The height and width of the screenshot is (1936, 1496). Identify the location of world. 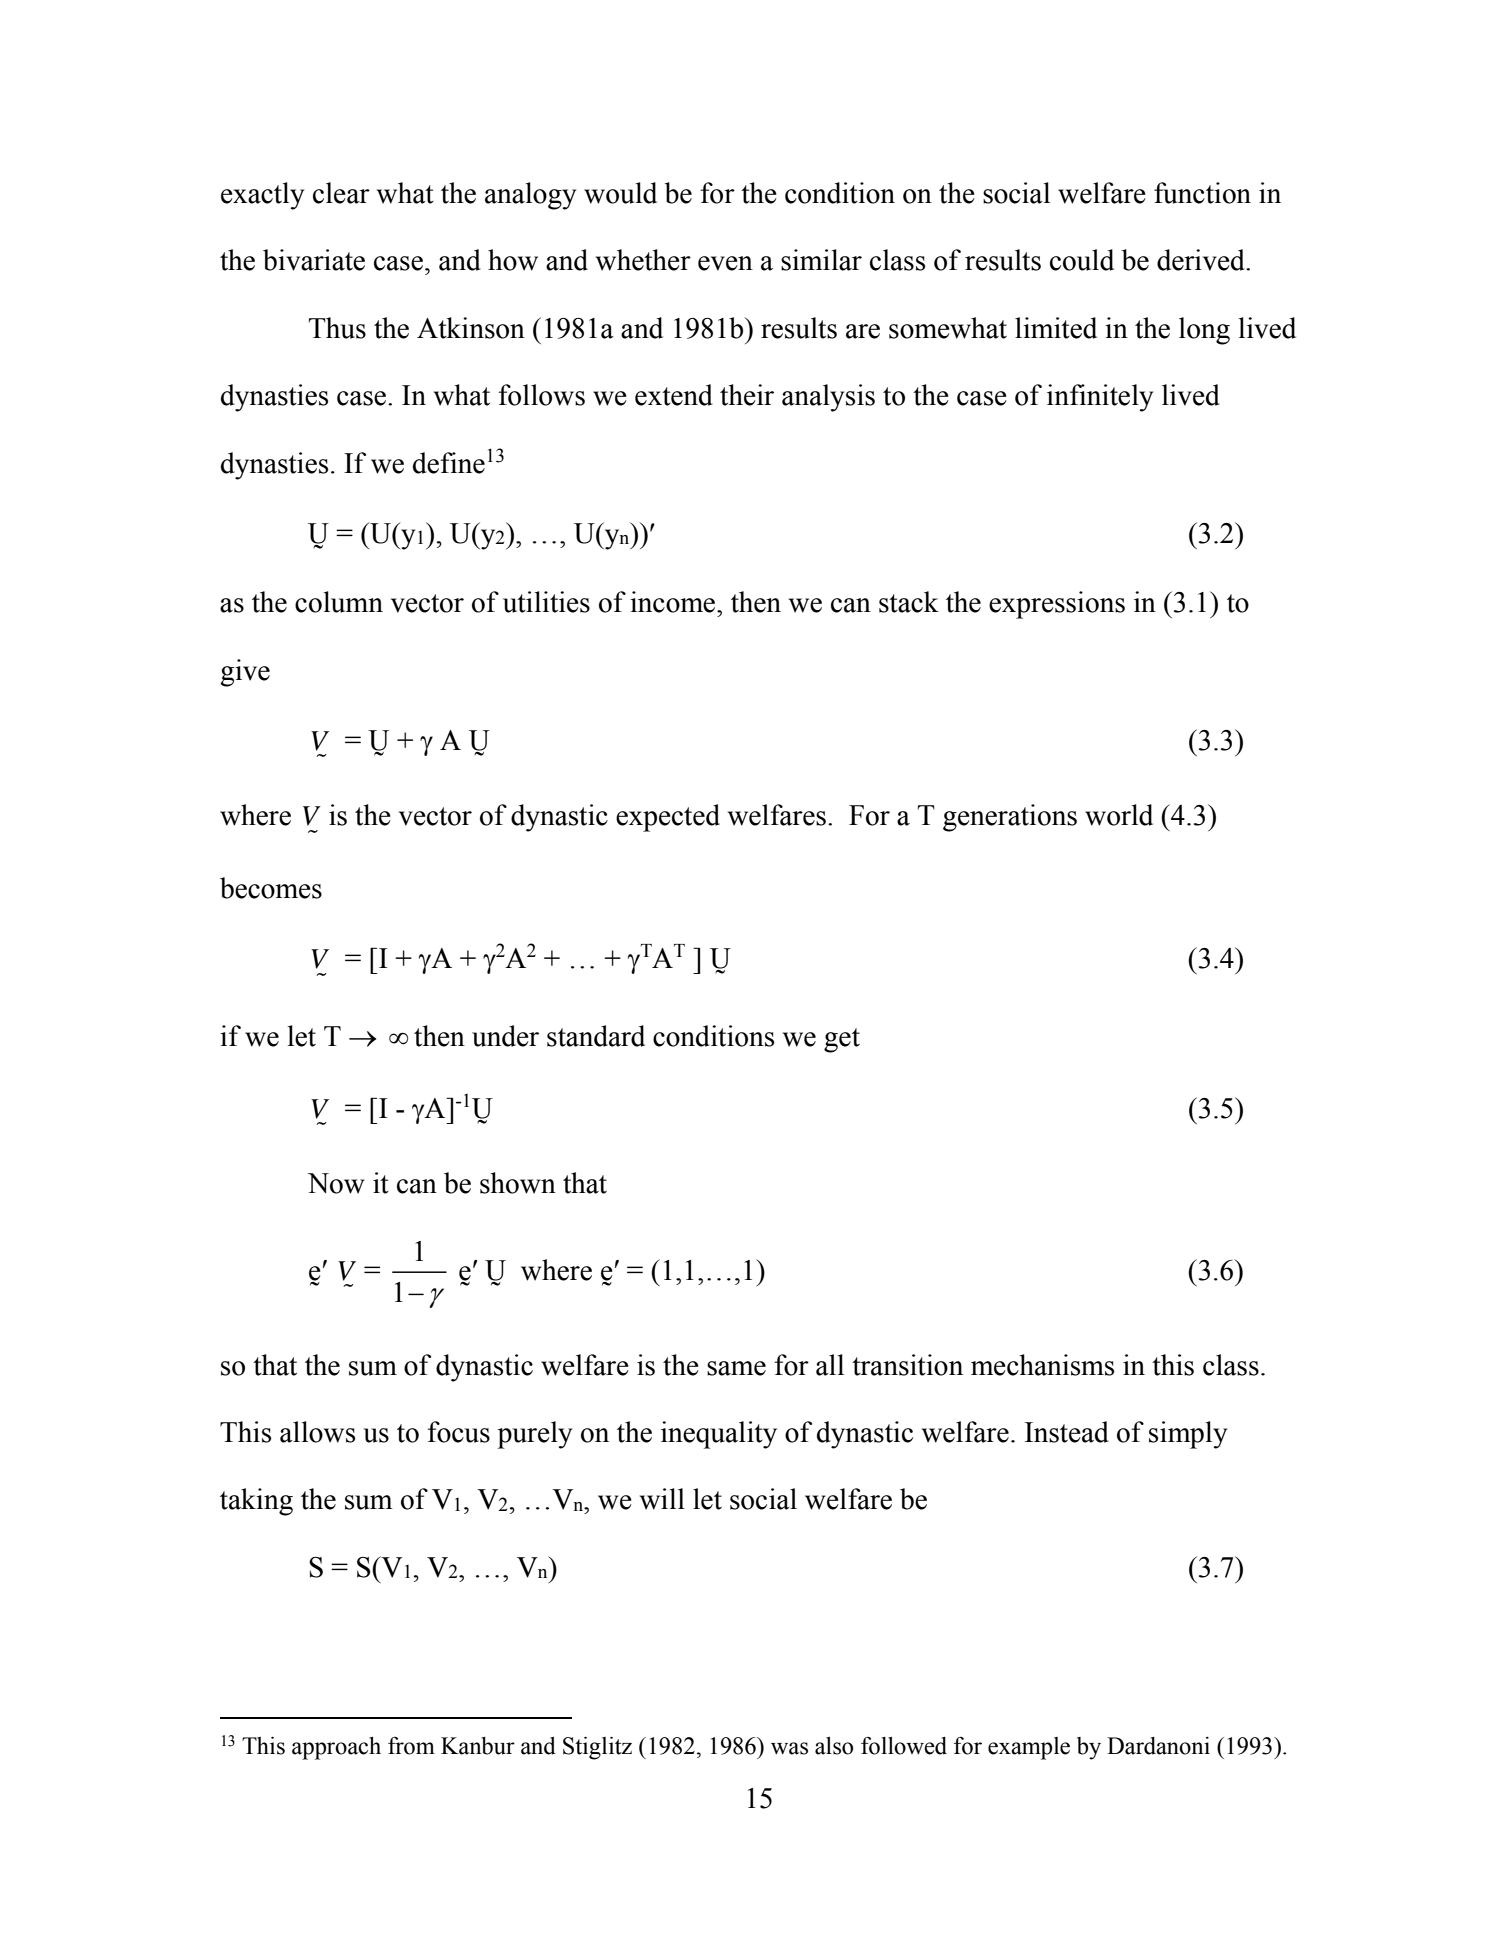
(1119, 815).
